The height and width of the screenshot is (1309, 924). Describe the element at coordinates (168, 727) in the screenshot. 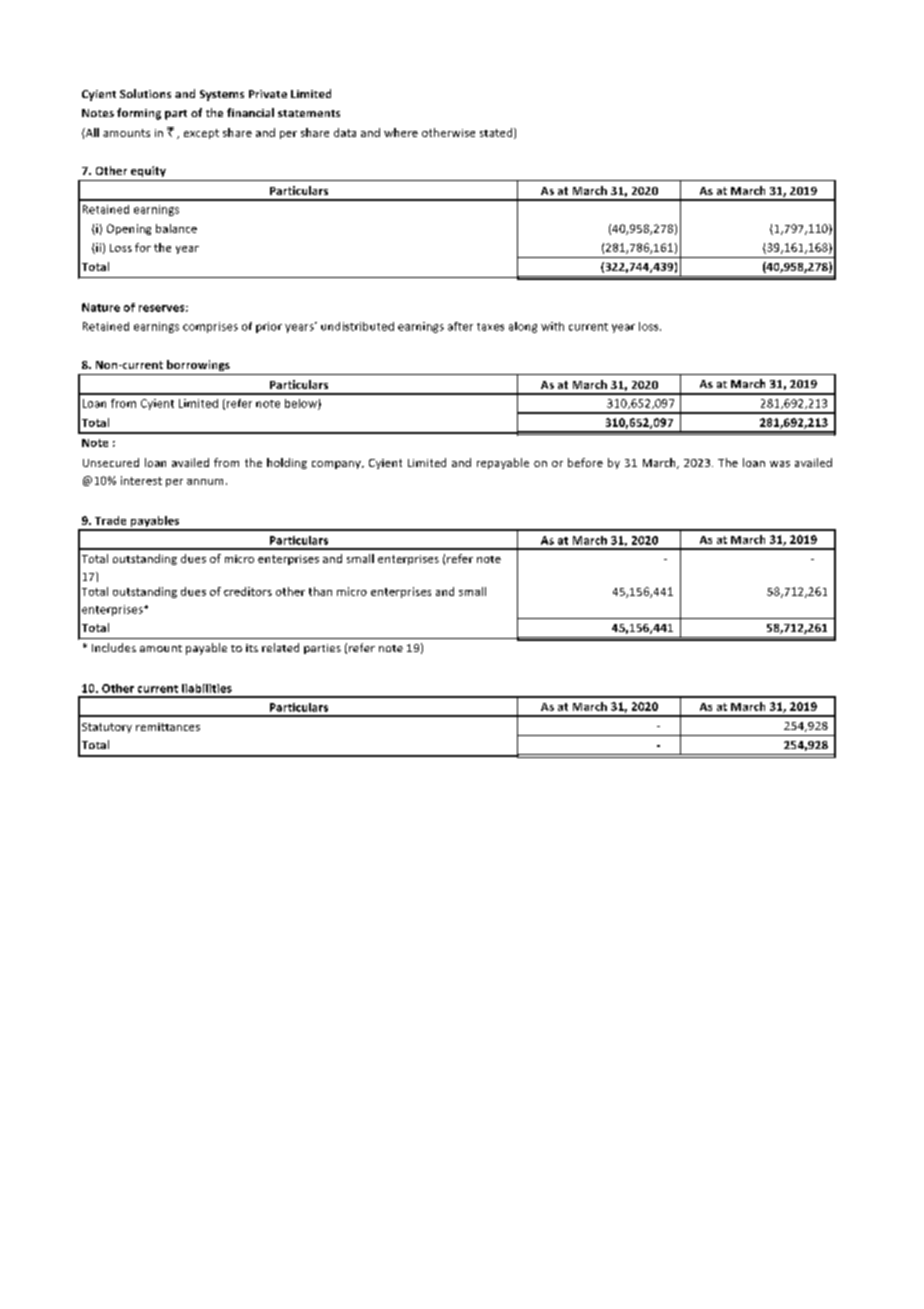

I see `remittances` at that location.
